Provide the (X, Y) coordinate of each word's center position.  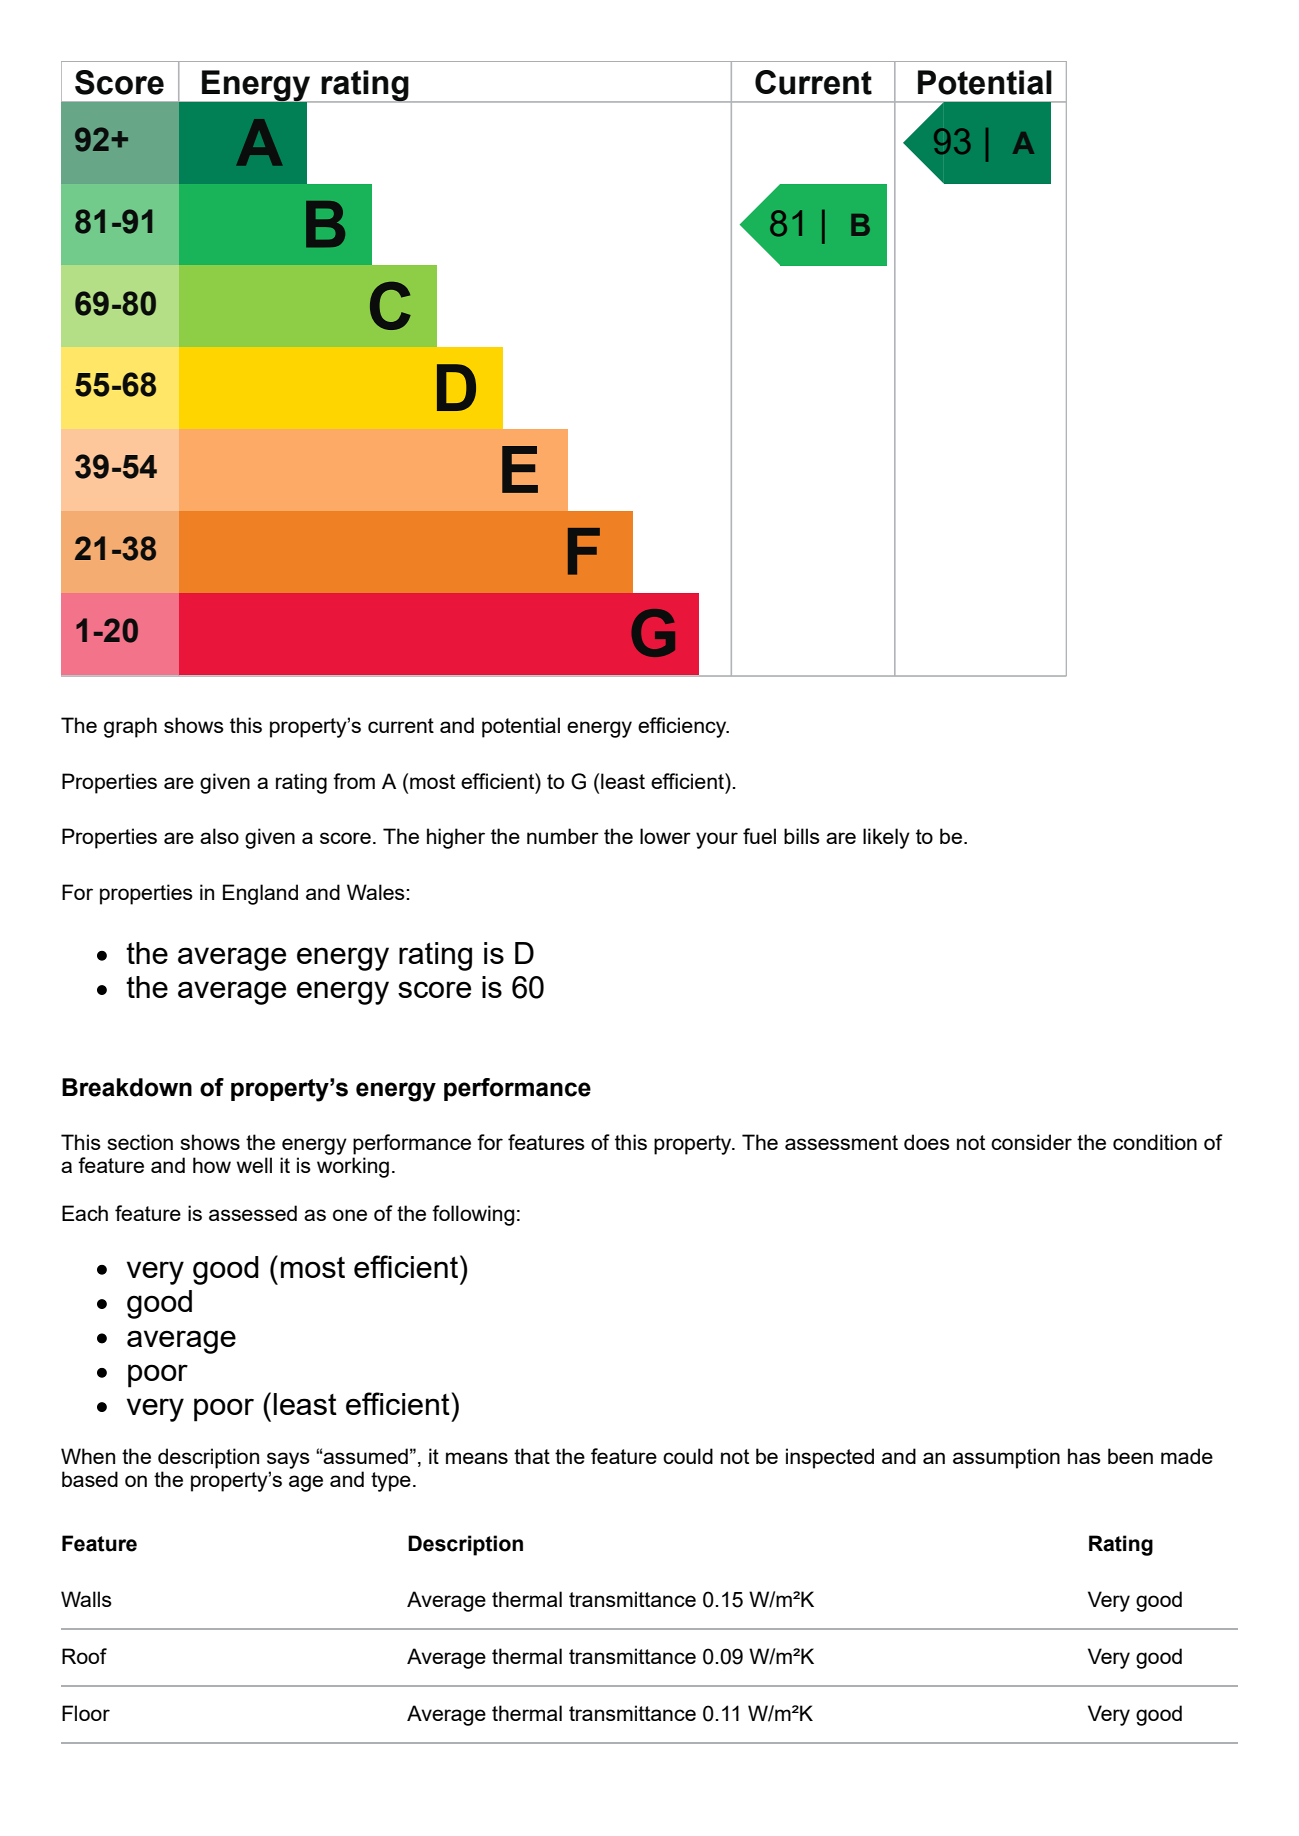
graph (130, 727)
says (288, 1460)
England (260, 894)
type (391, 1482)
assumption (1006, 1458)
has (1084, 1456)
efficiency (683, 727)
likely (886, 838)
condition (1155, 1142)
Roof (84, 1656)
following (473, 1215)
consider (1031, 1142)
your (717, 840)
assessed (253, 1213)
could (688, 1456)
